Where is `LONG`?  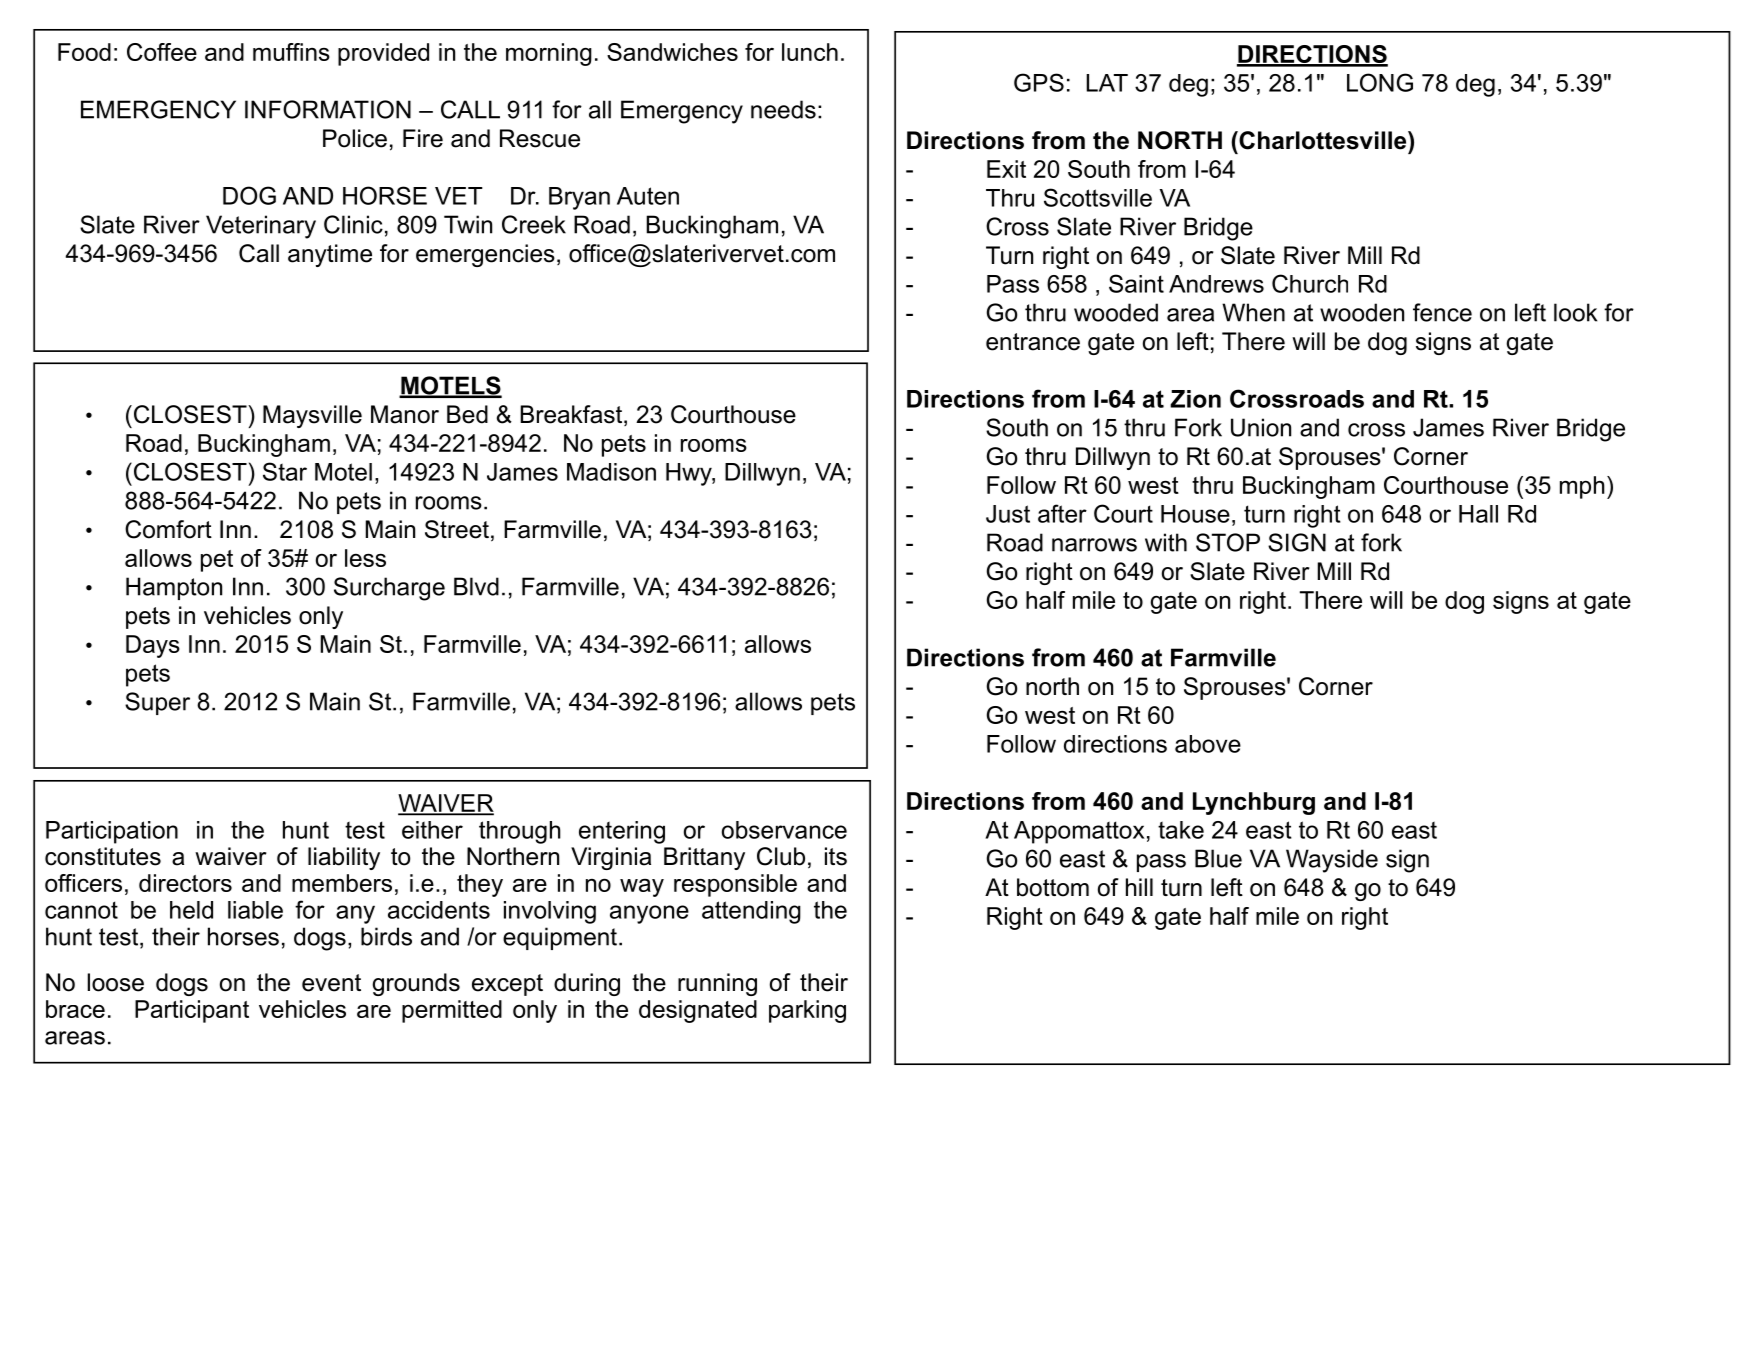
LONG is located at coordinates (1380, 82).
